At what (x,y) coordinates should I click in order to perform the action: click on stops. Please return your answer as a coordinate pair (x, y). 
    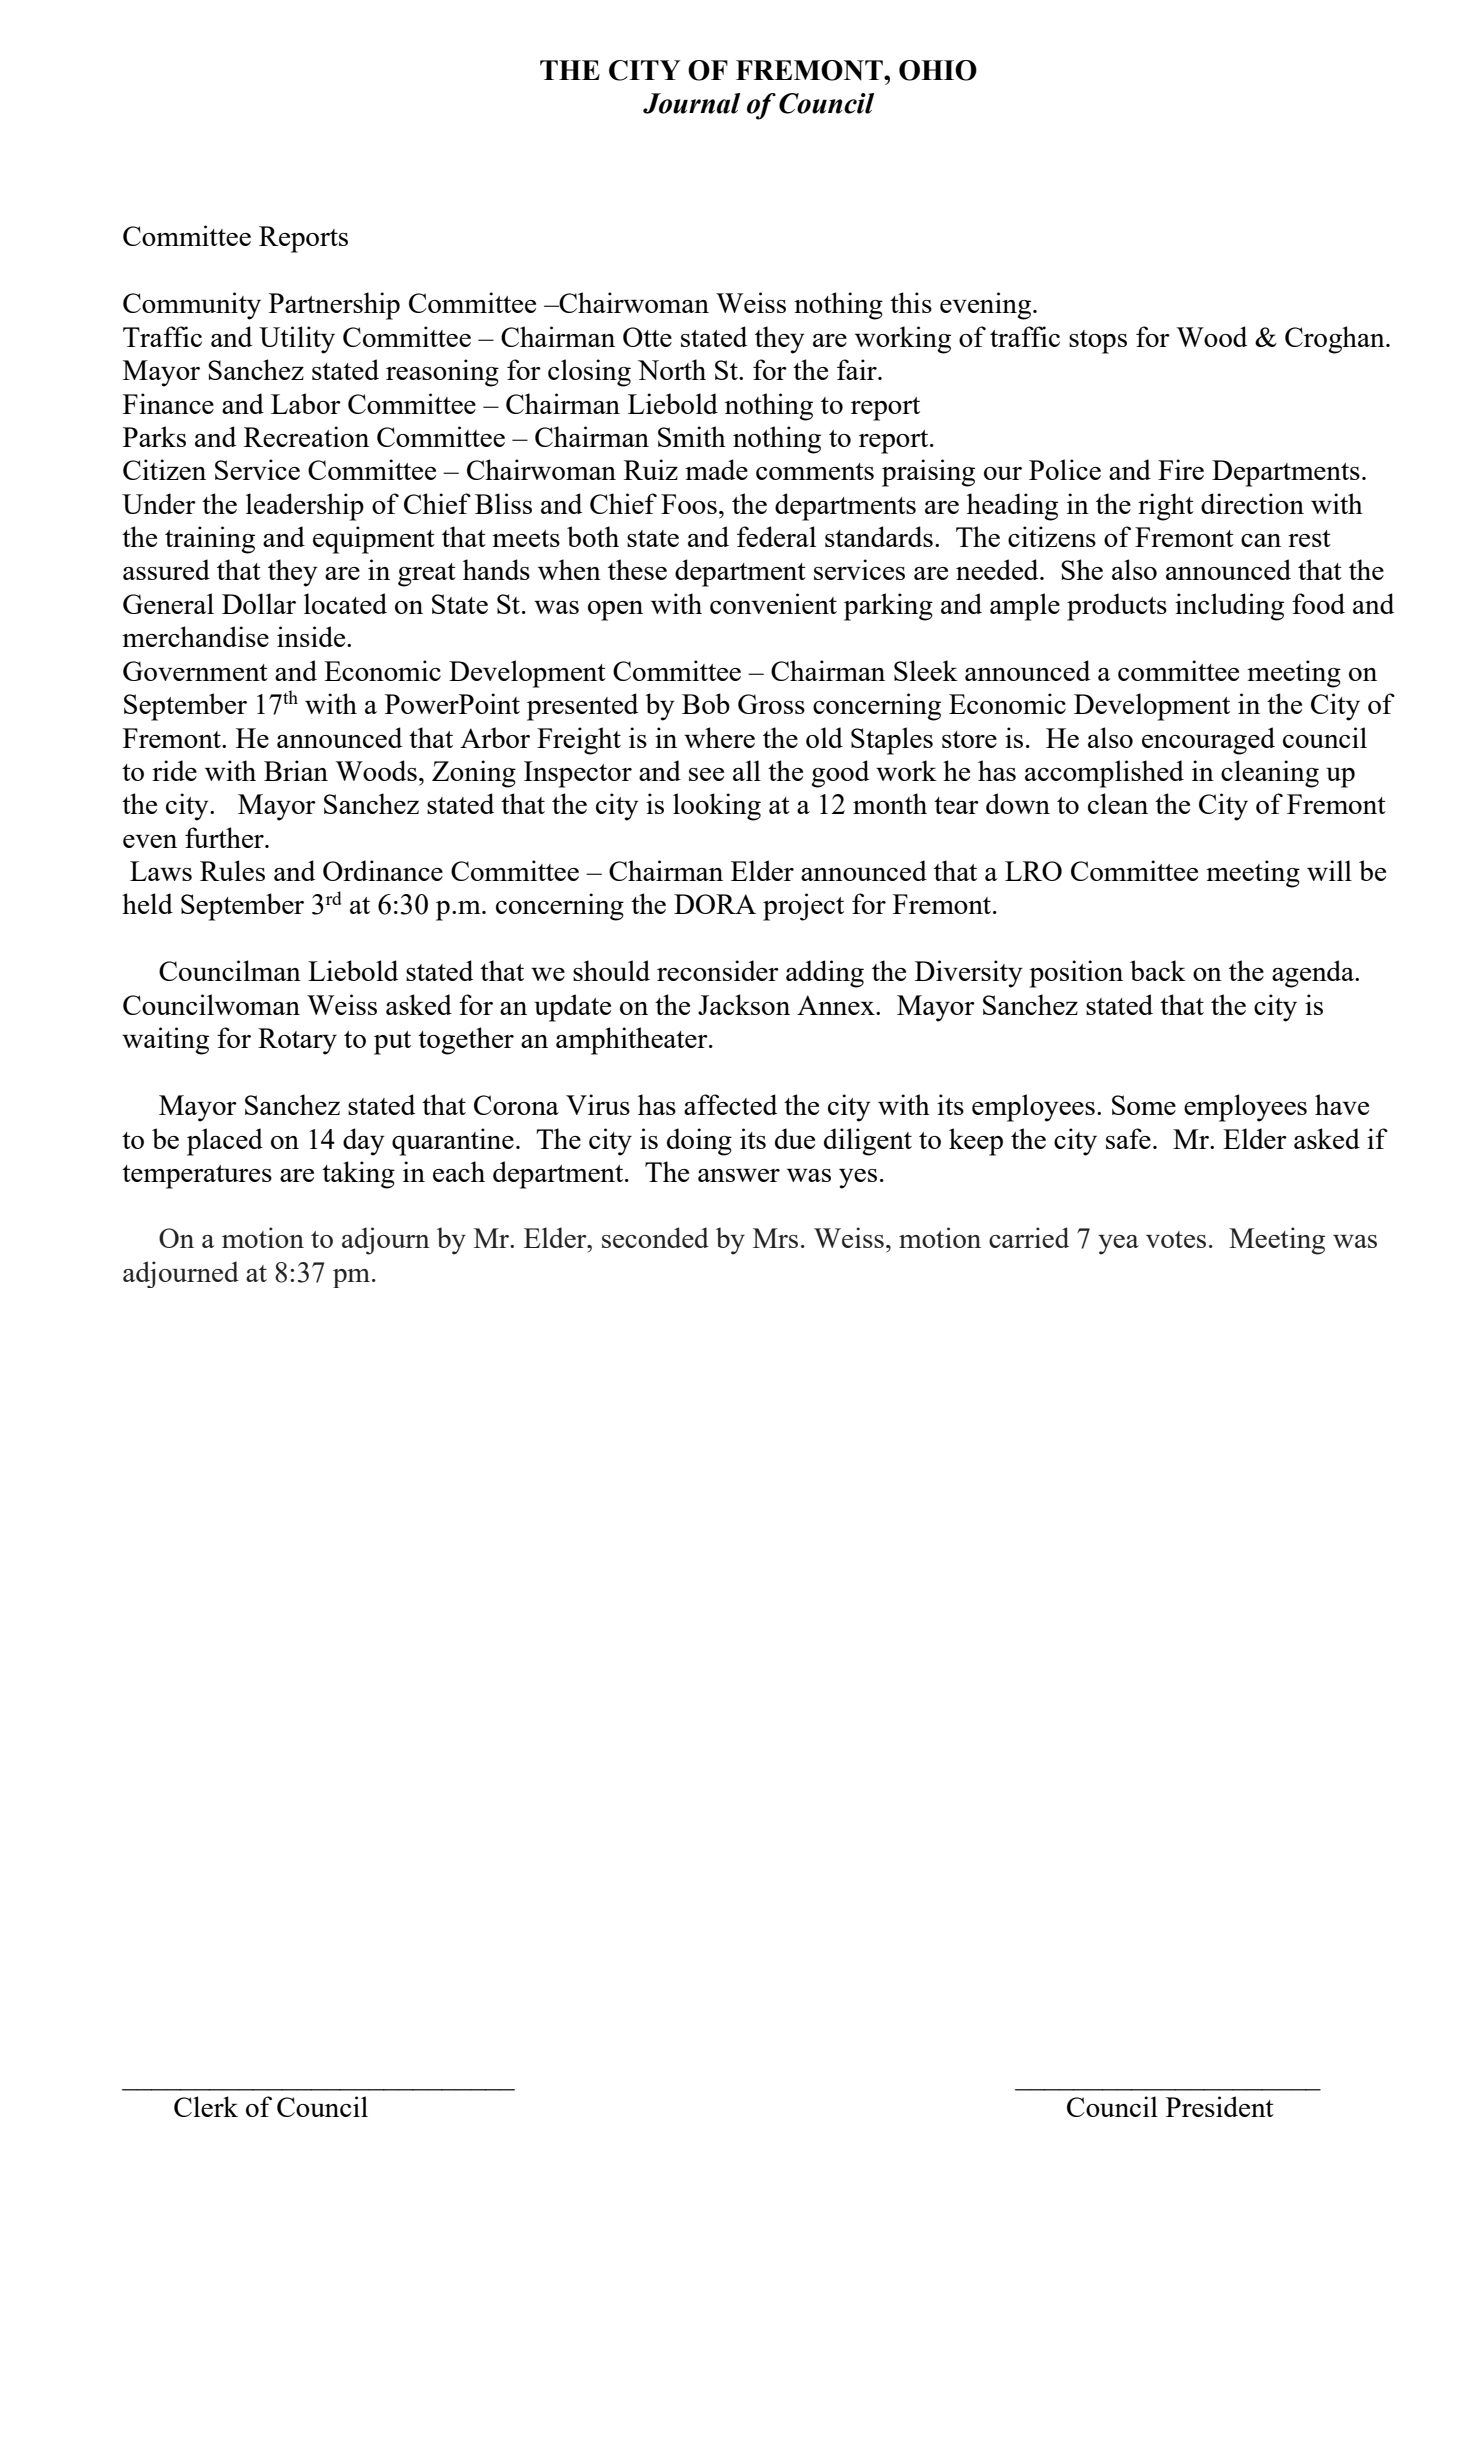
    Looking at the image, I should click on (1098, 342).
